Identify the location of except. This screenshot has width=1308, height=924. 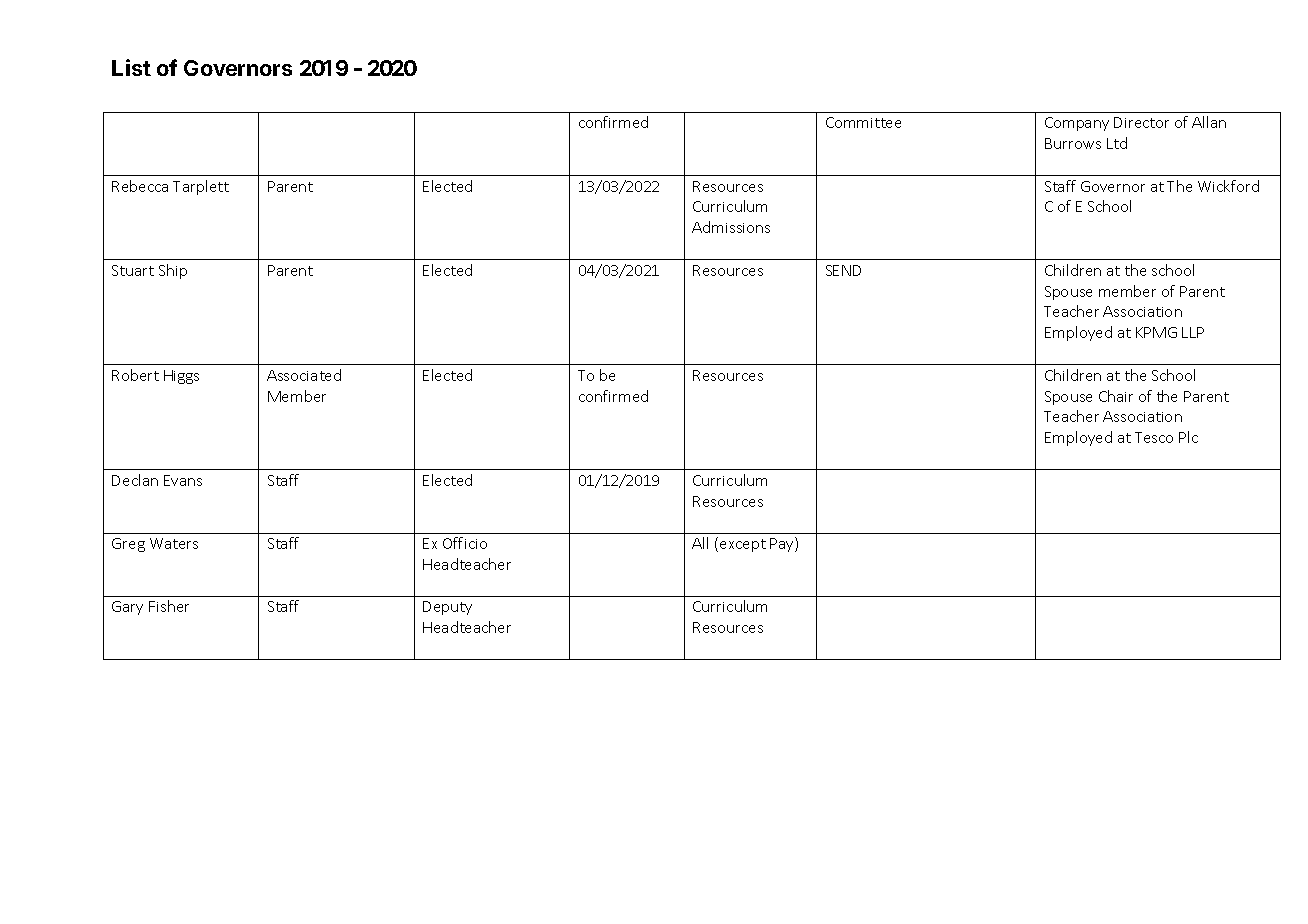
(743, 545).
